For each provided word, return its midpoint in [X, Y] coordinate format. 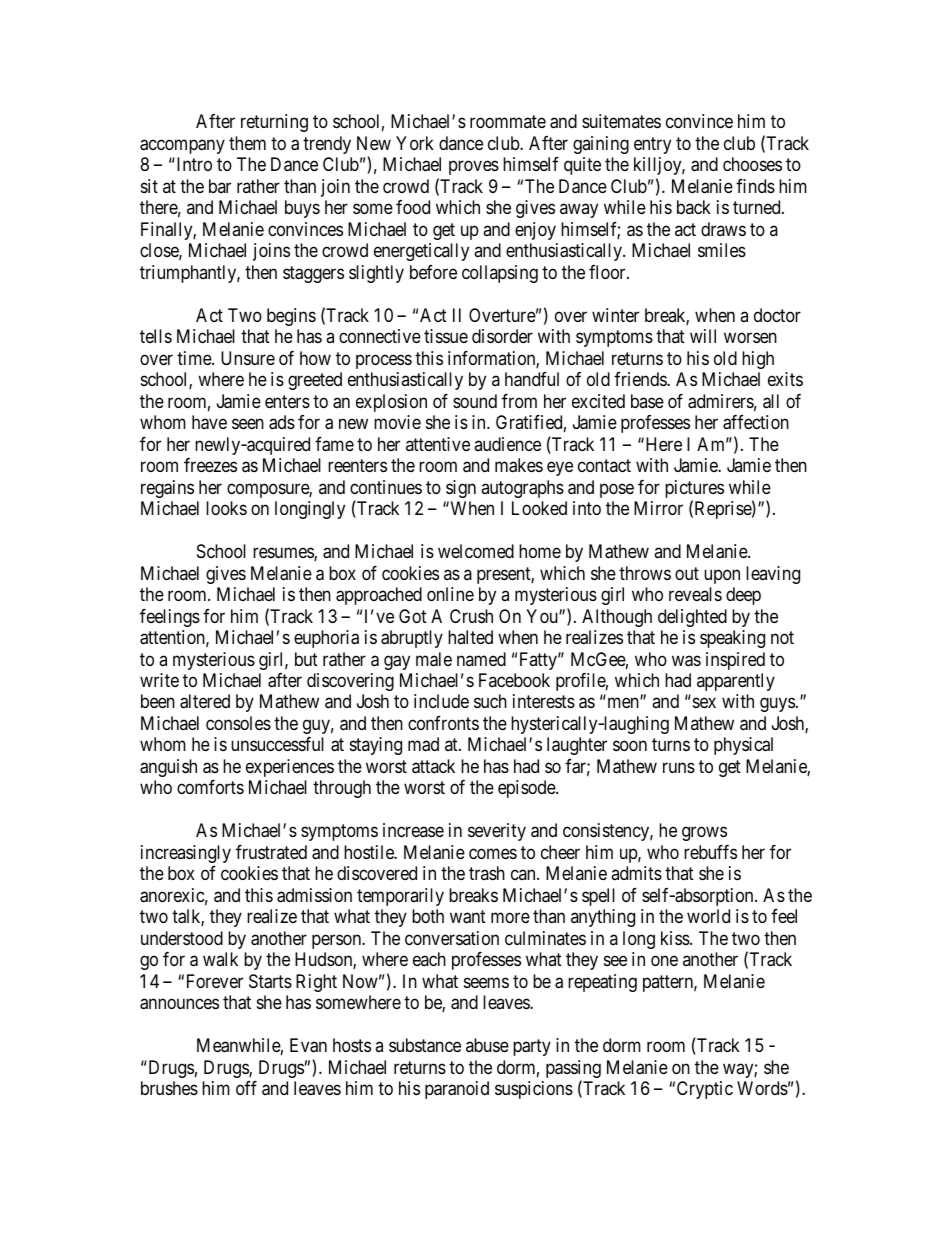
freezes [210, 465]
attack [433, 766]
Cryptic [705, 1090]
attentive [438, 444]
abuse [487, 1045]
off [246, 1088]
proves [474, 168]
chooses [752, 164]
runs [679, 767]
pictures [694, 490]
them [247, 143]
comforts [210, 787]
